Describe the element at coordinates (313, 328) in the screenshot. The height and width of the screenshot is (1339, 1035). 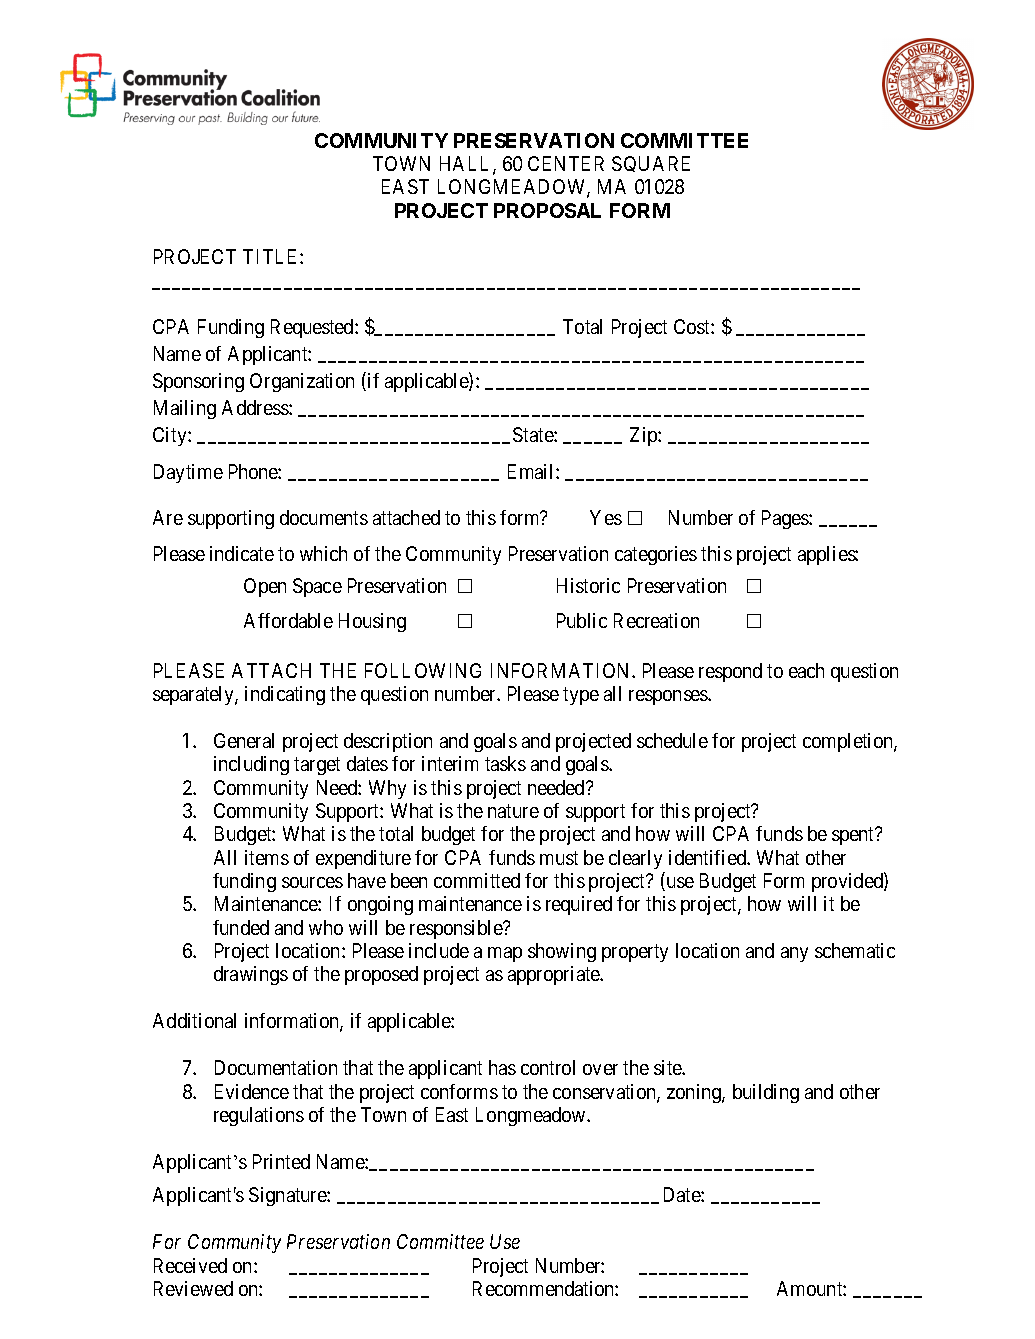
I see `Requested` at that location.
